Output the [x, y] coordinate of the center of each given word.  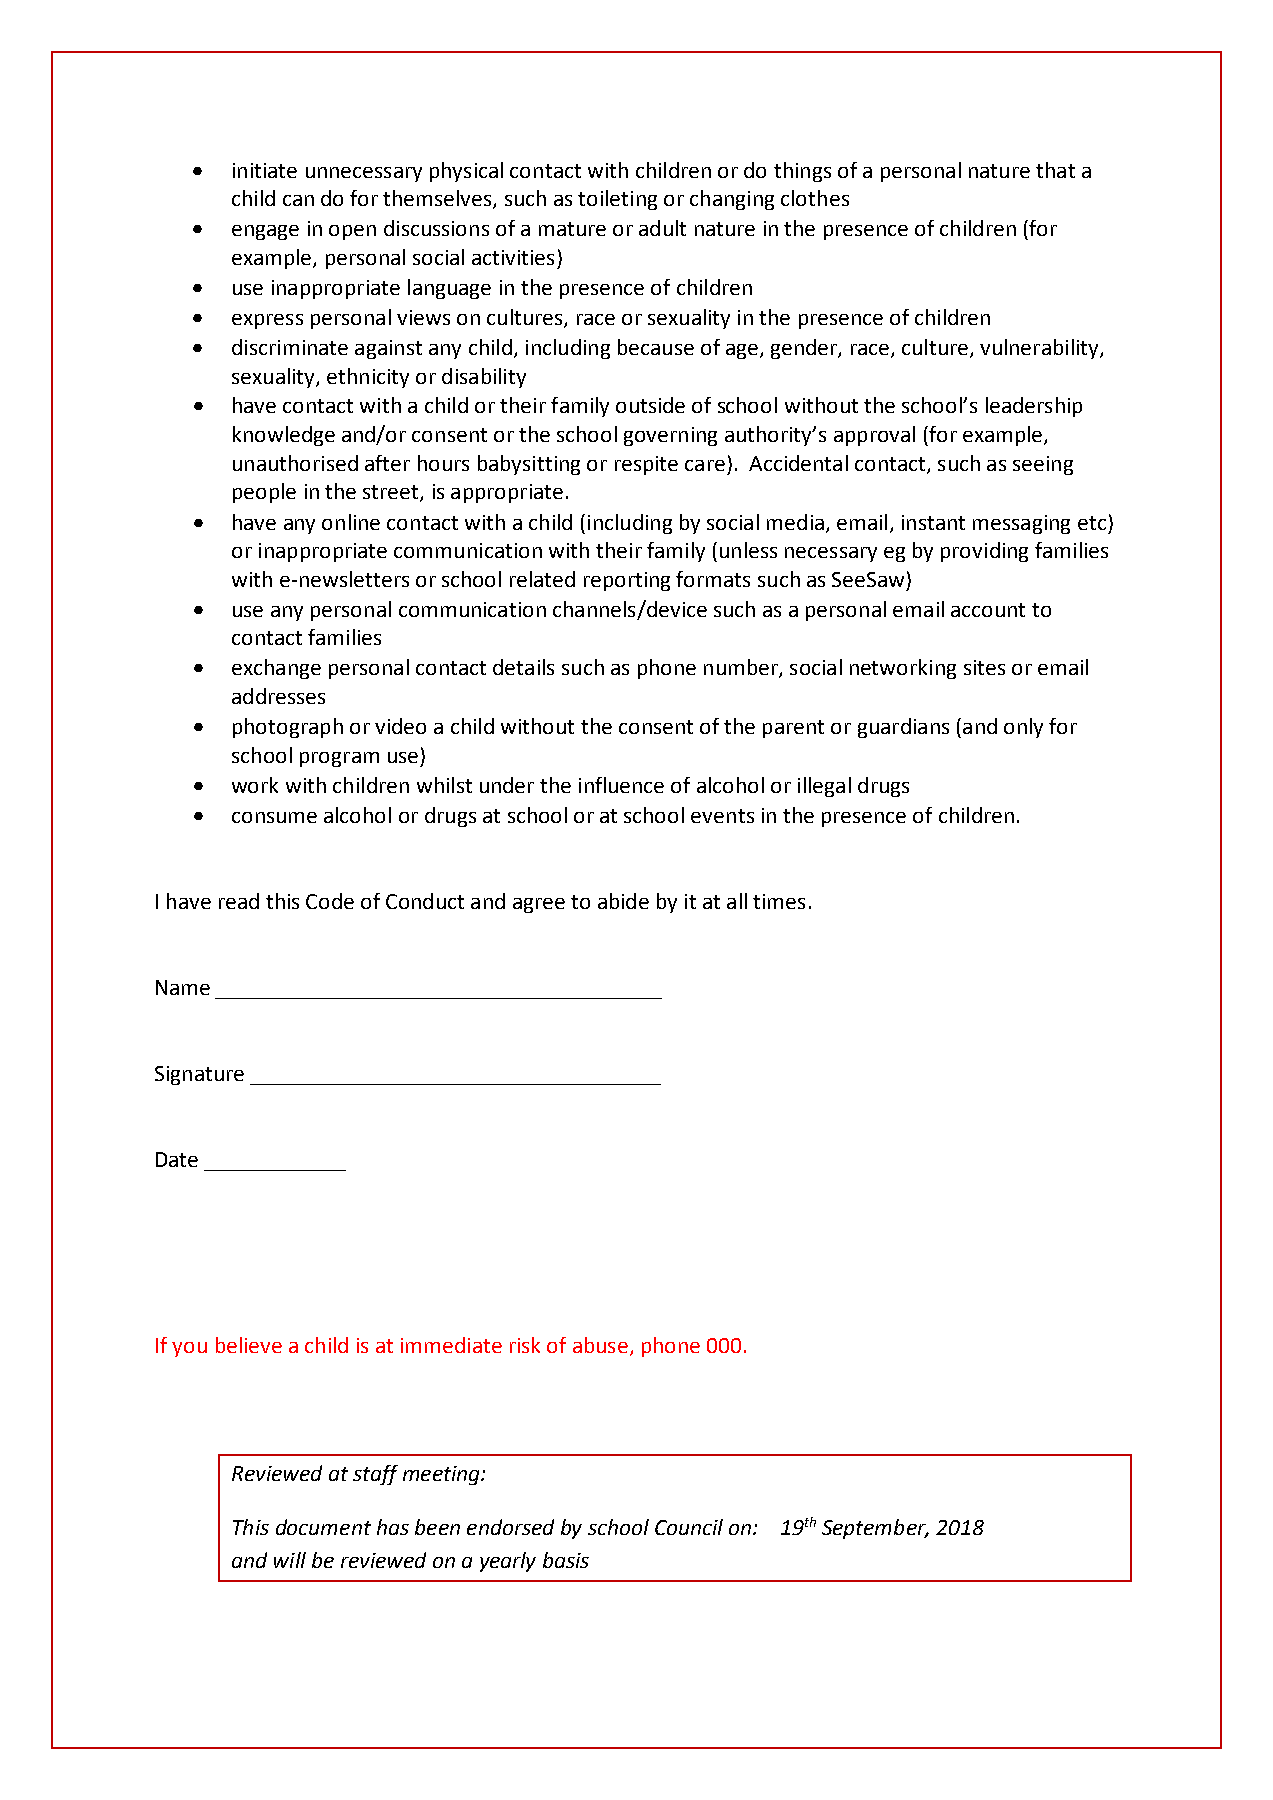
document [323, 1527]
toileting [617, 200]
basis [566, 1560]
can [298, 200]
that [1055, 170]
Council [689, 1527]
